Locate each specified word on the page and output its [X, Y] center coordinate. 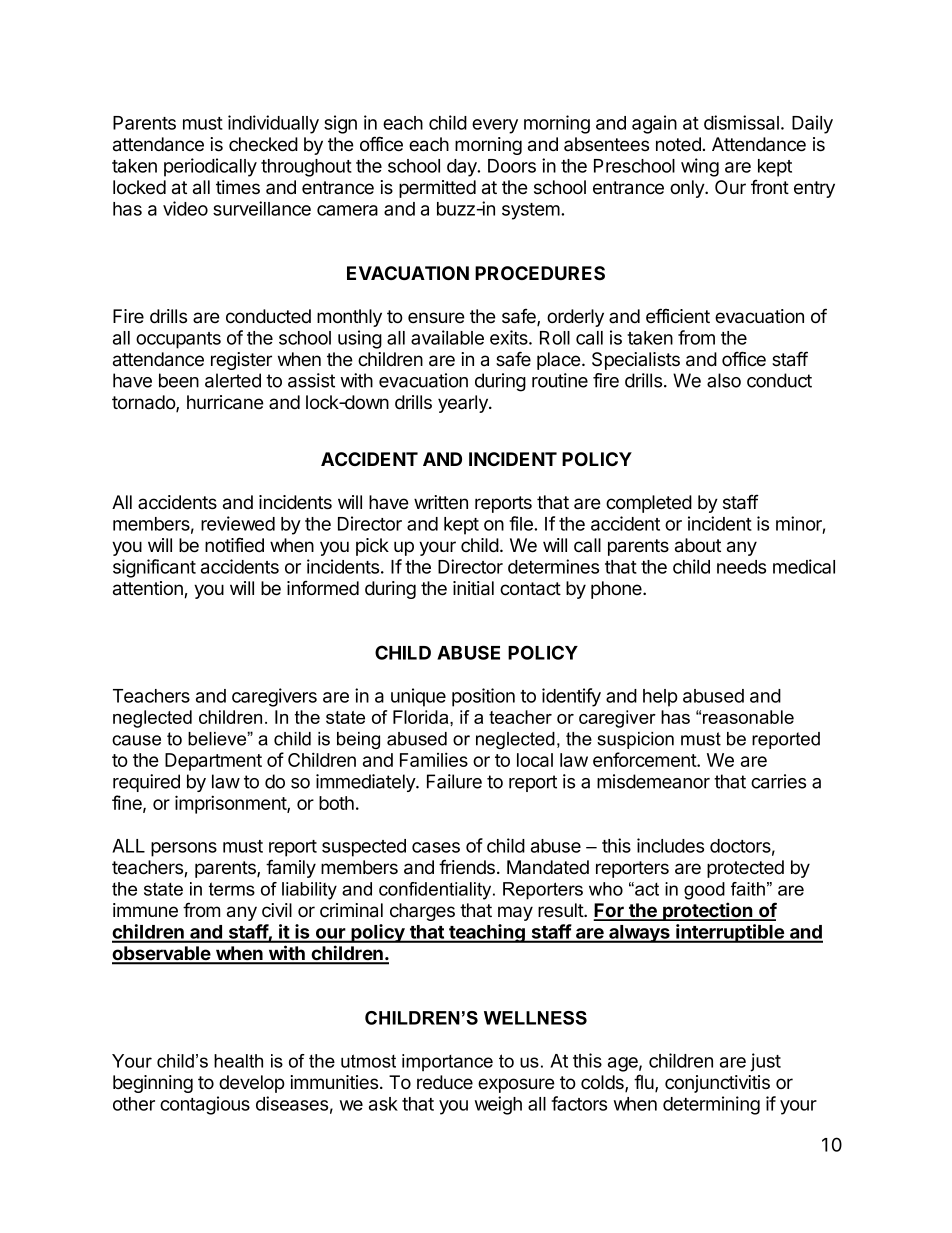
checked [263, 144]
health [238, 1061]
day [463, 168]
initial [473, 588]
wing [700, 167]
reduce [445, 1082]
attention [149, 589]
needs [741, 567]
